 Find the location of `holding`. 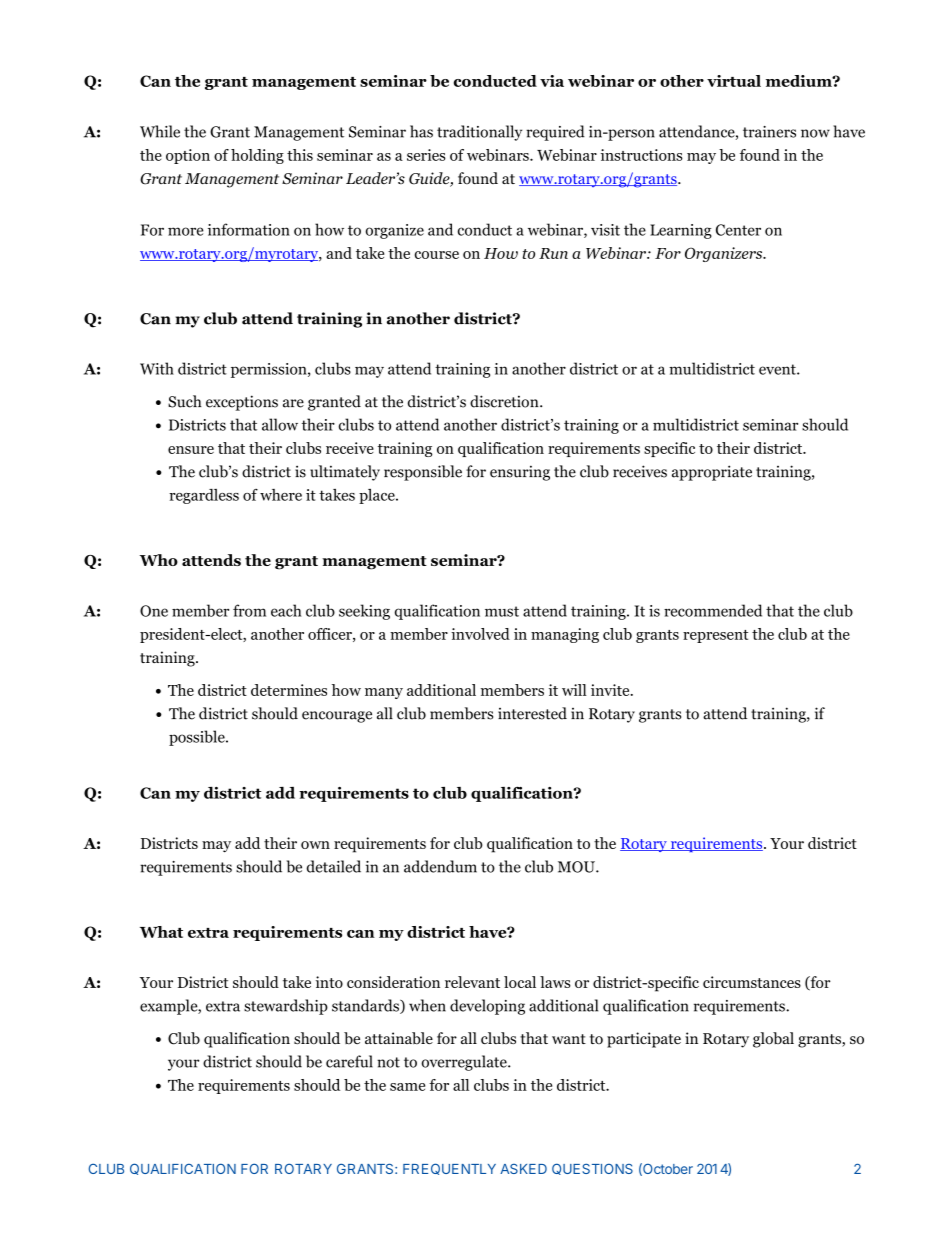

holding is located at coordinates (257, 156).
